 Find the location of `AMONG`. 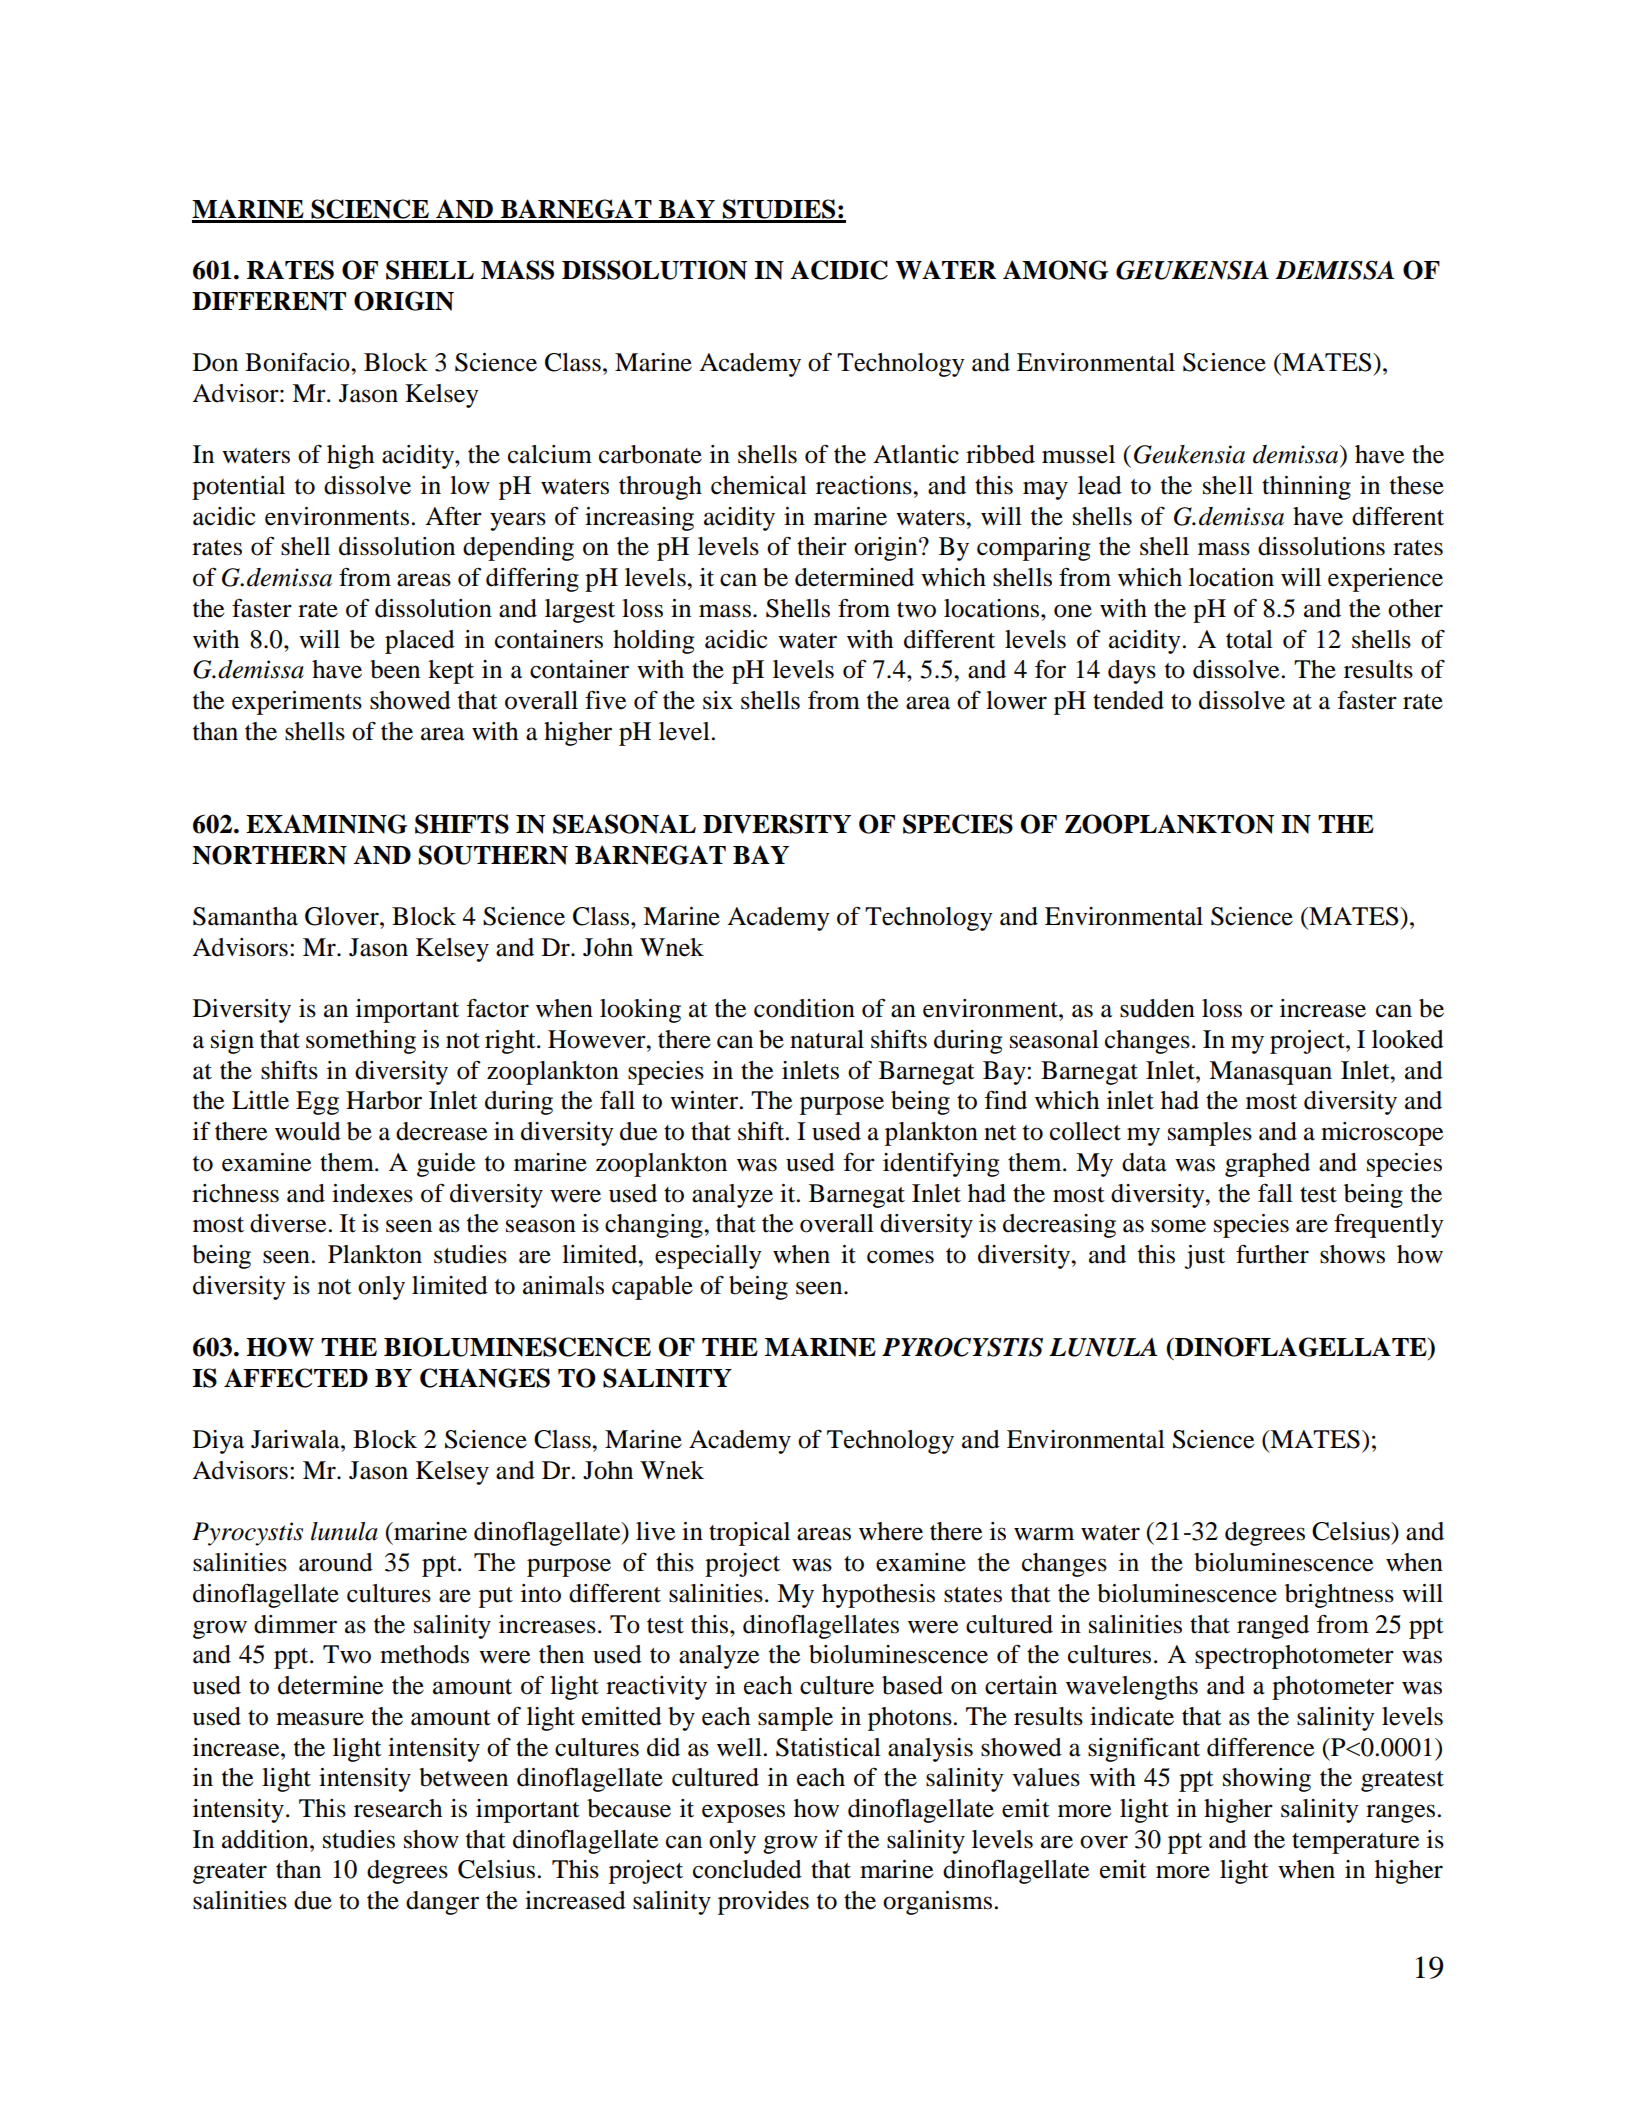

AMONG is located at coordinates (1055, 270).
